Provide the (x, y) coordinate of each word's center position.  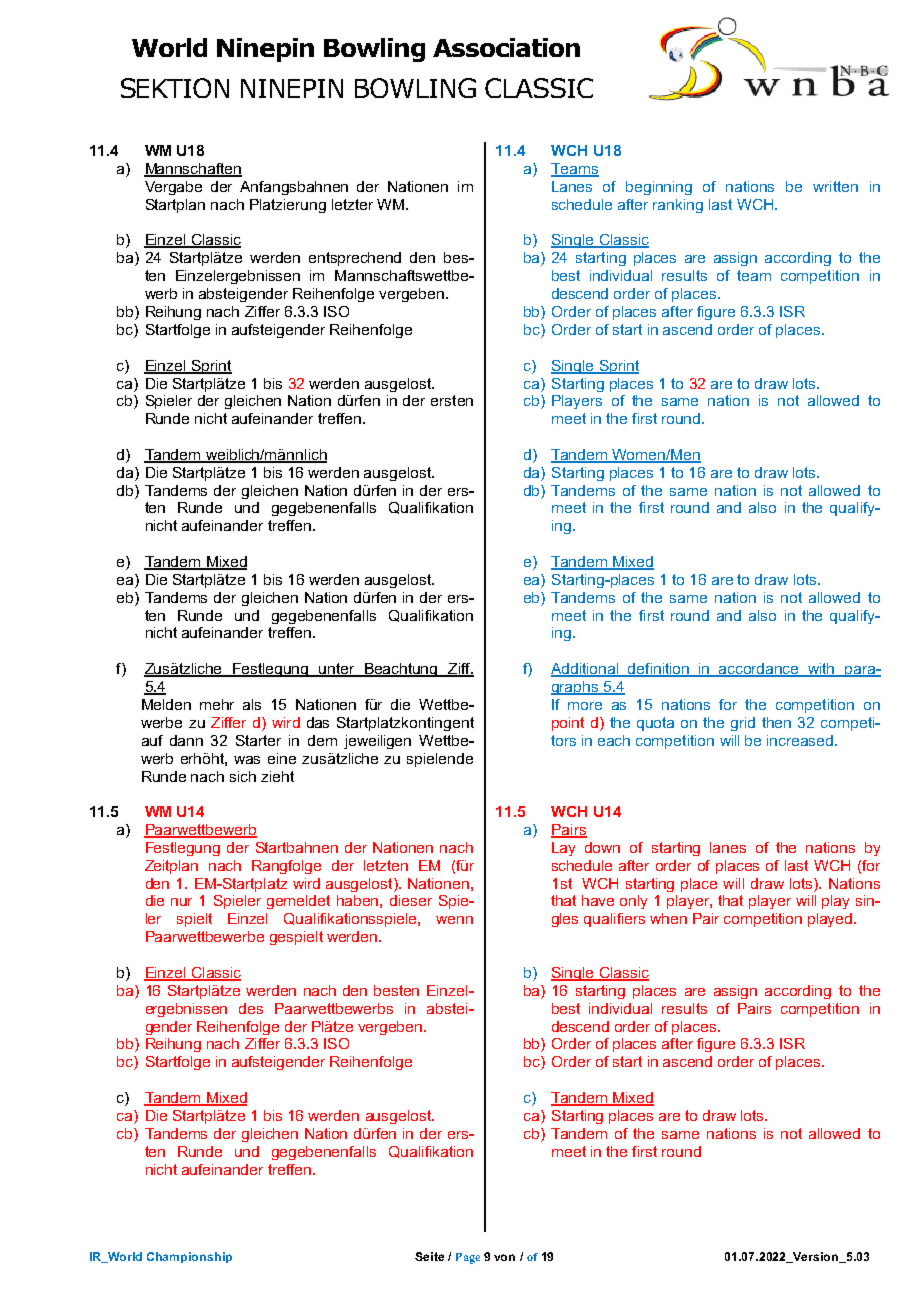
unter (337, 670)
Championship (189, 1257)
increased (801, 740)
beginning (659, 188)
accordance (760, 670)
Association (506, 47)
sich (243, 776)
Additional (586, 670)
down (602, 847)
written (835, 186)
